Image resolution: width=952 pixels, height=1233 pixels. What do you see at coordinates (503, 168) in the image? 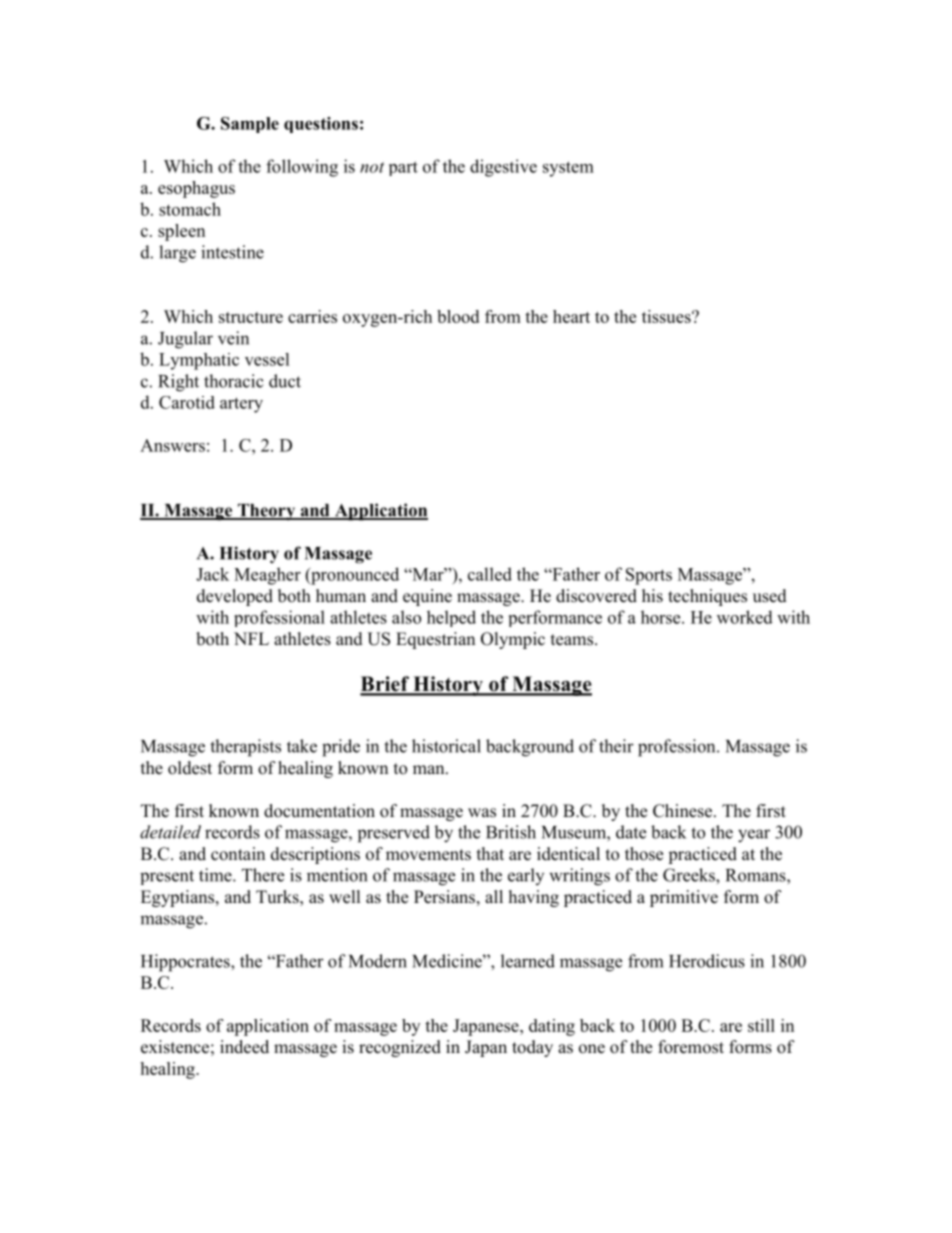
I see `digestive` at bounding box center [503, 168].
